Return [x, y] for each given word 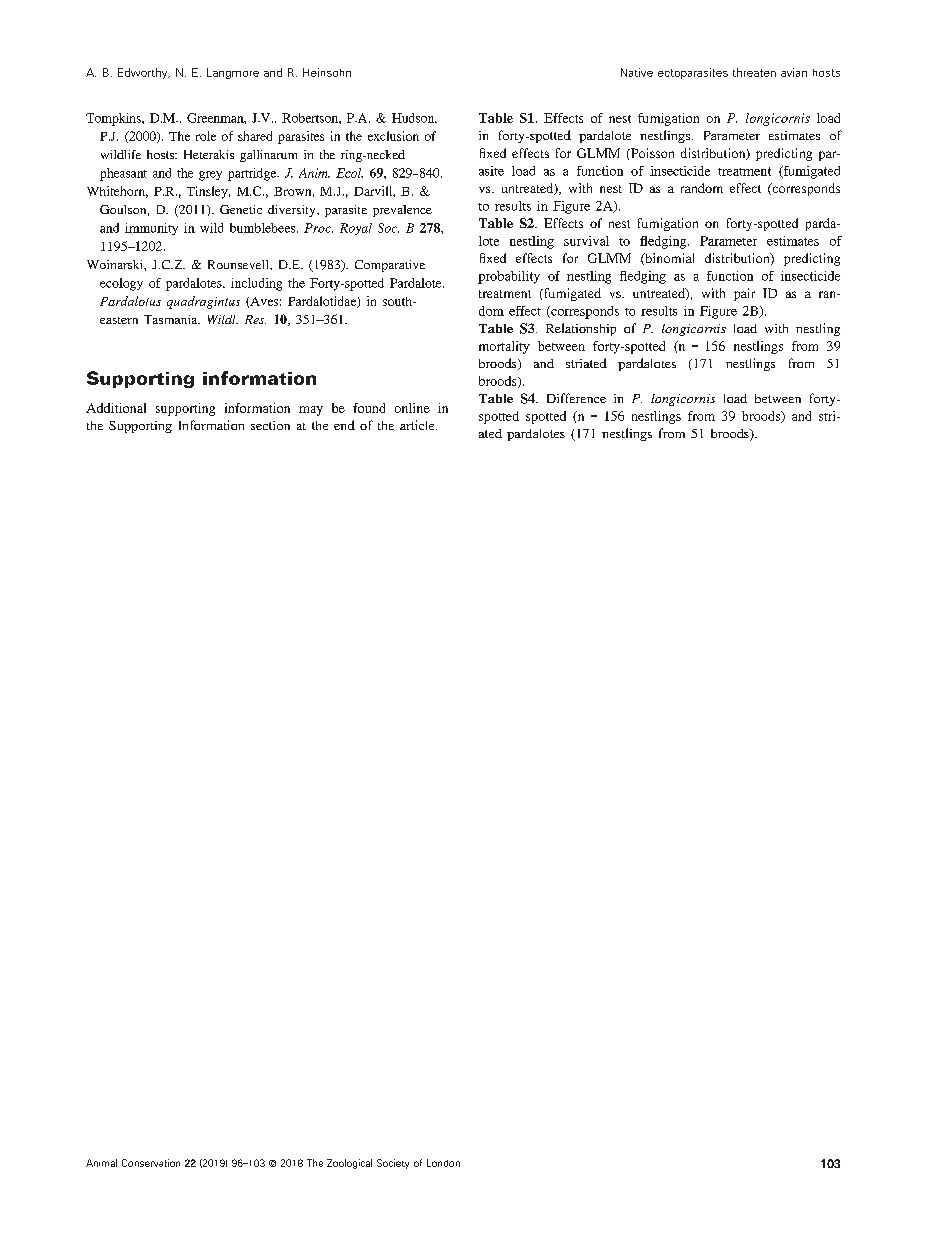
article [418, 425]
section [270, 425]
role [206, 136]
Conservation [151, 1163]
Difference [576, 398]
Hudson [414, 118]
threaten [754, 72]
